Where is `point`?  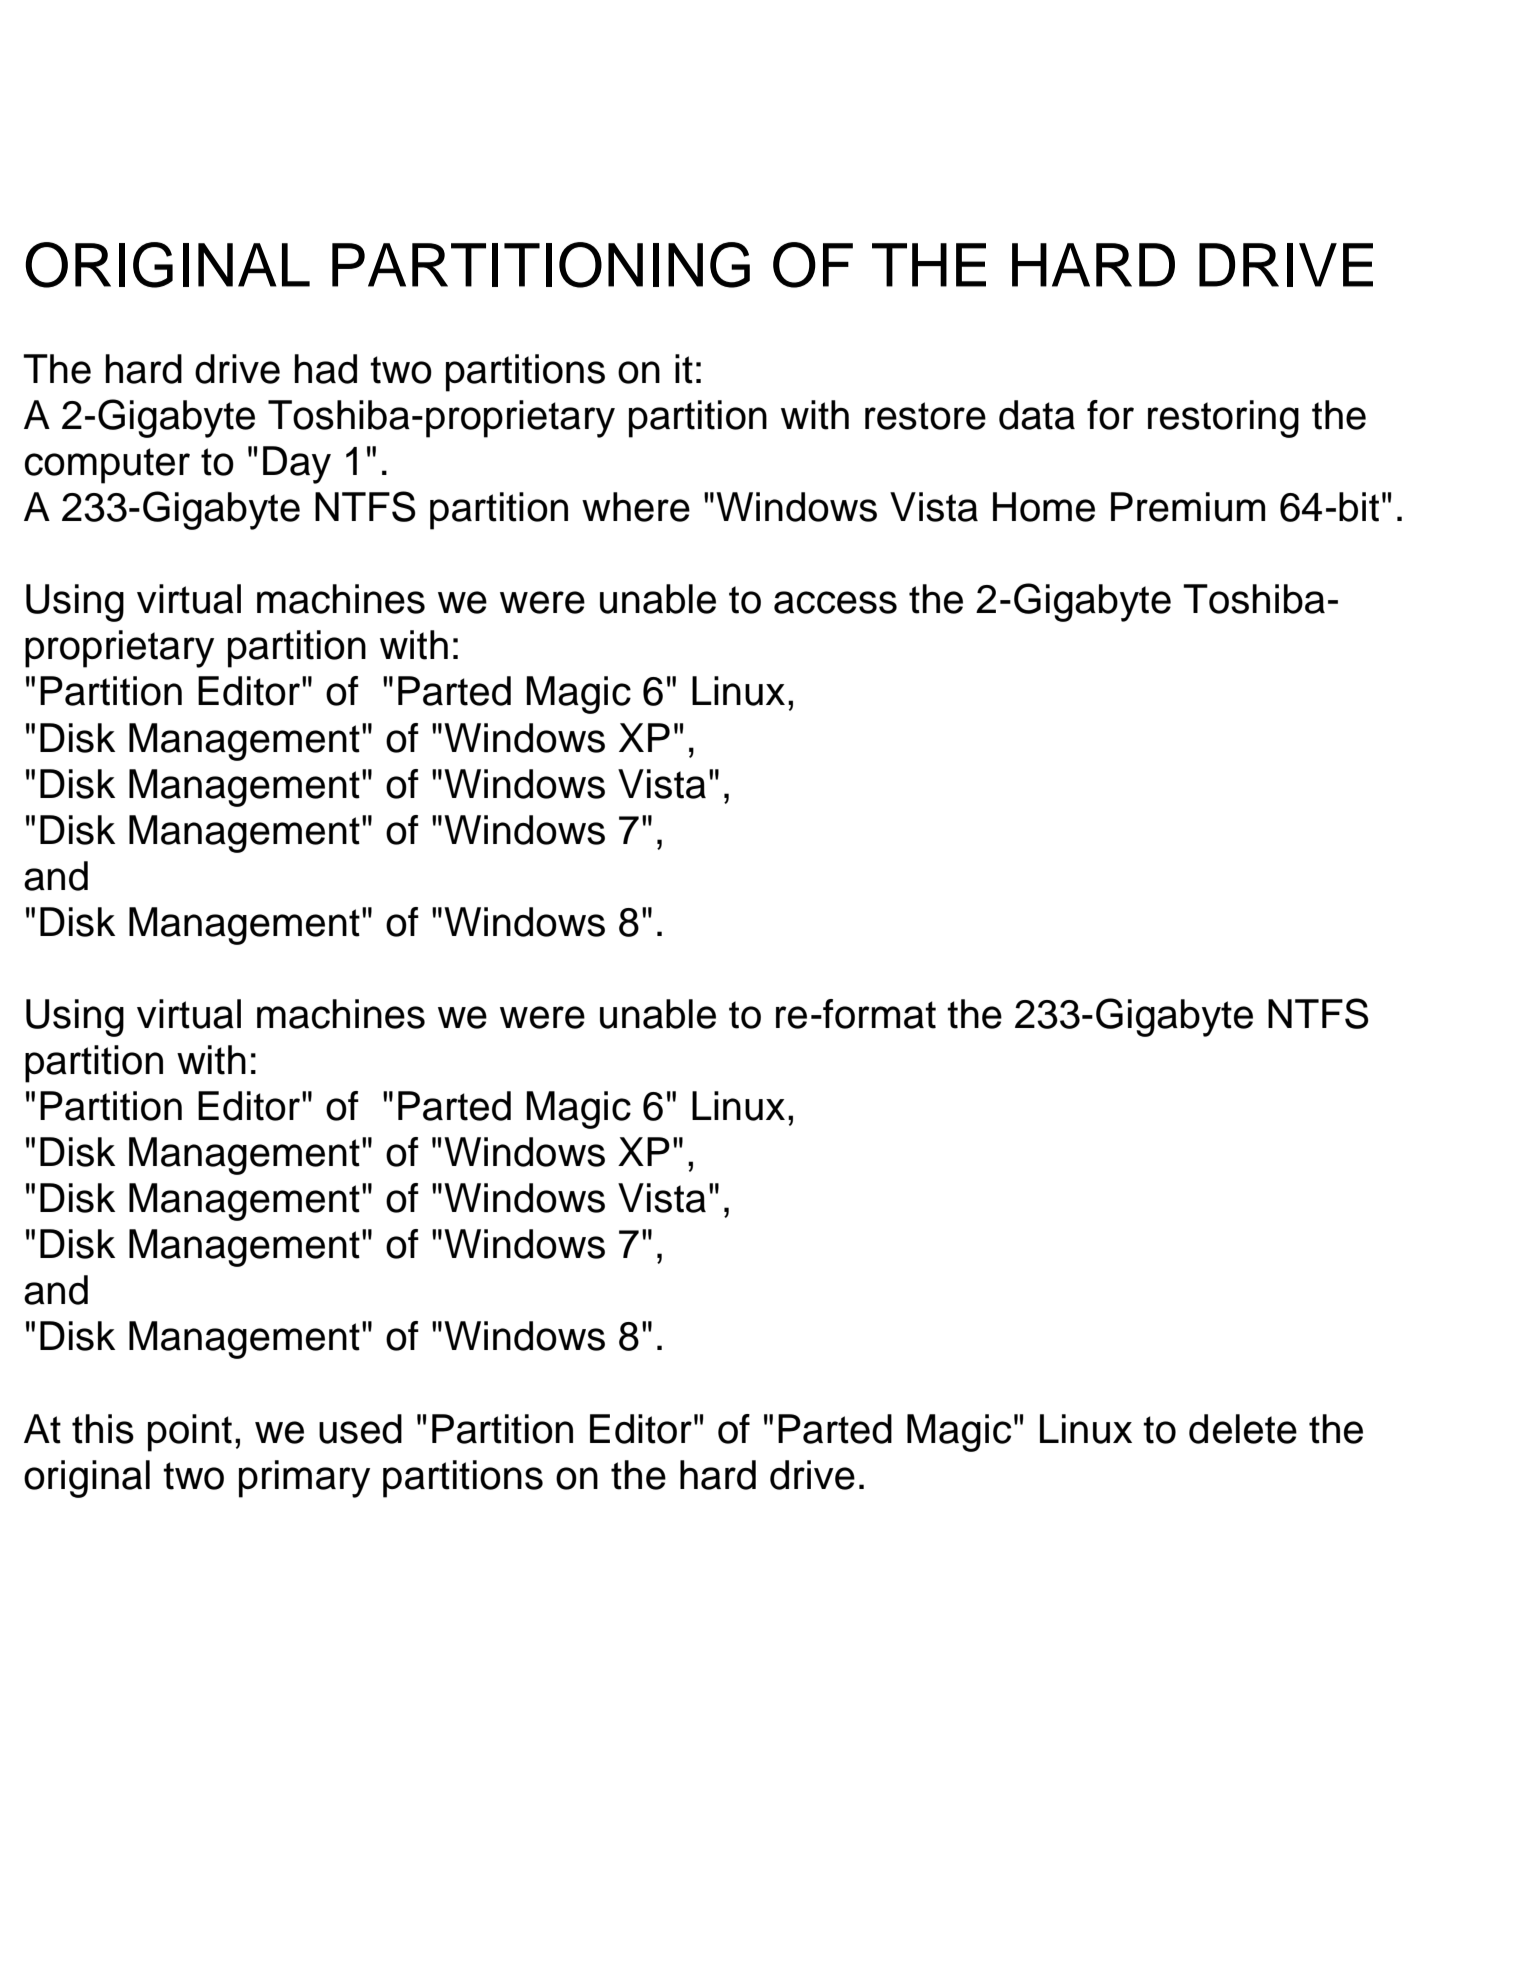
point is located at coordinates (190, 1433).
